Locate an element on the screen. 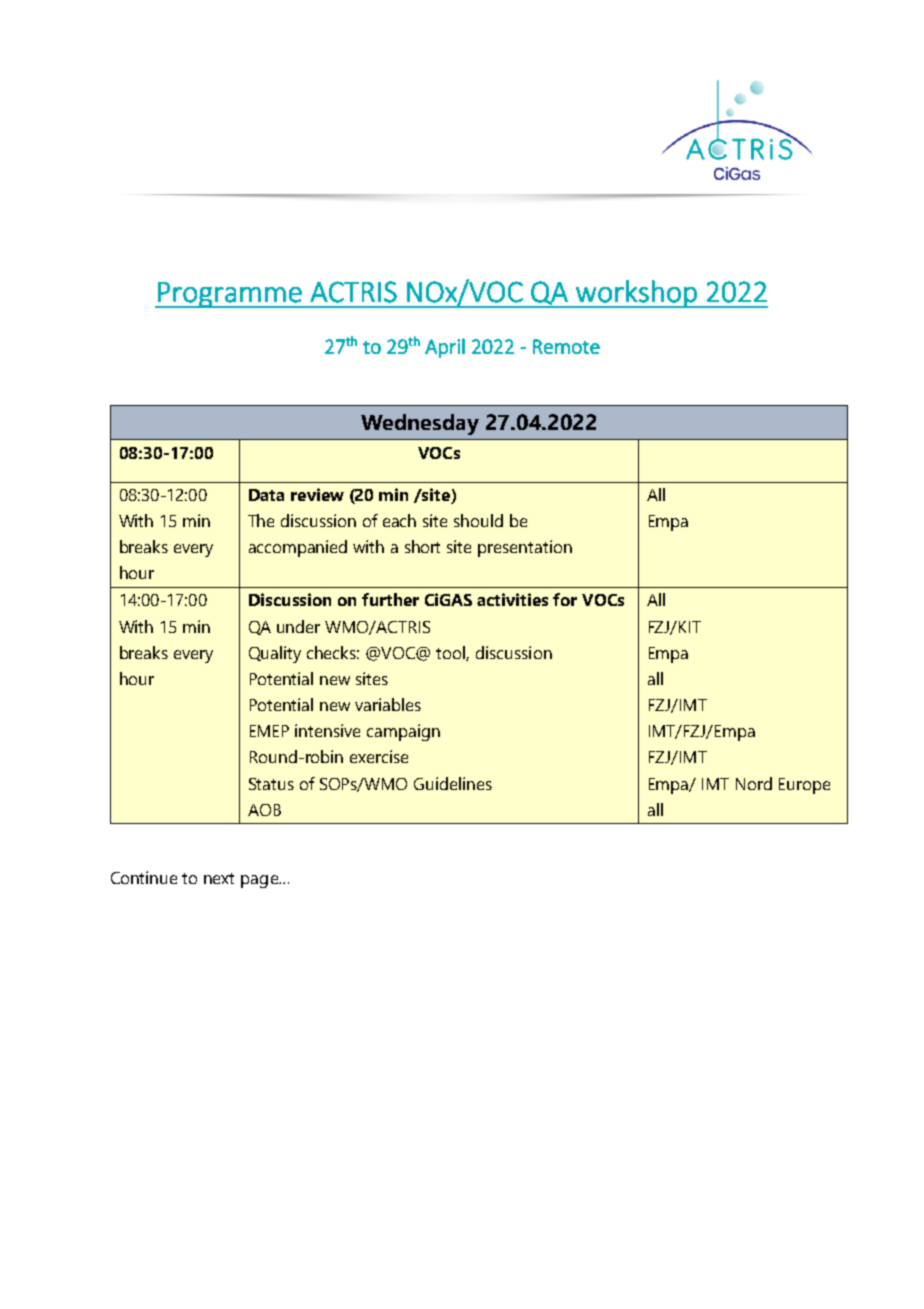 The image size is (924, 1309). accompanied is located at coordinates (298, 548).
